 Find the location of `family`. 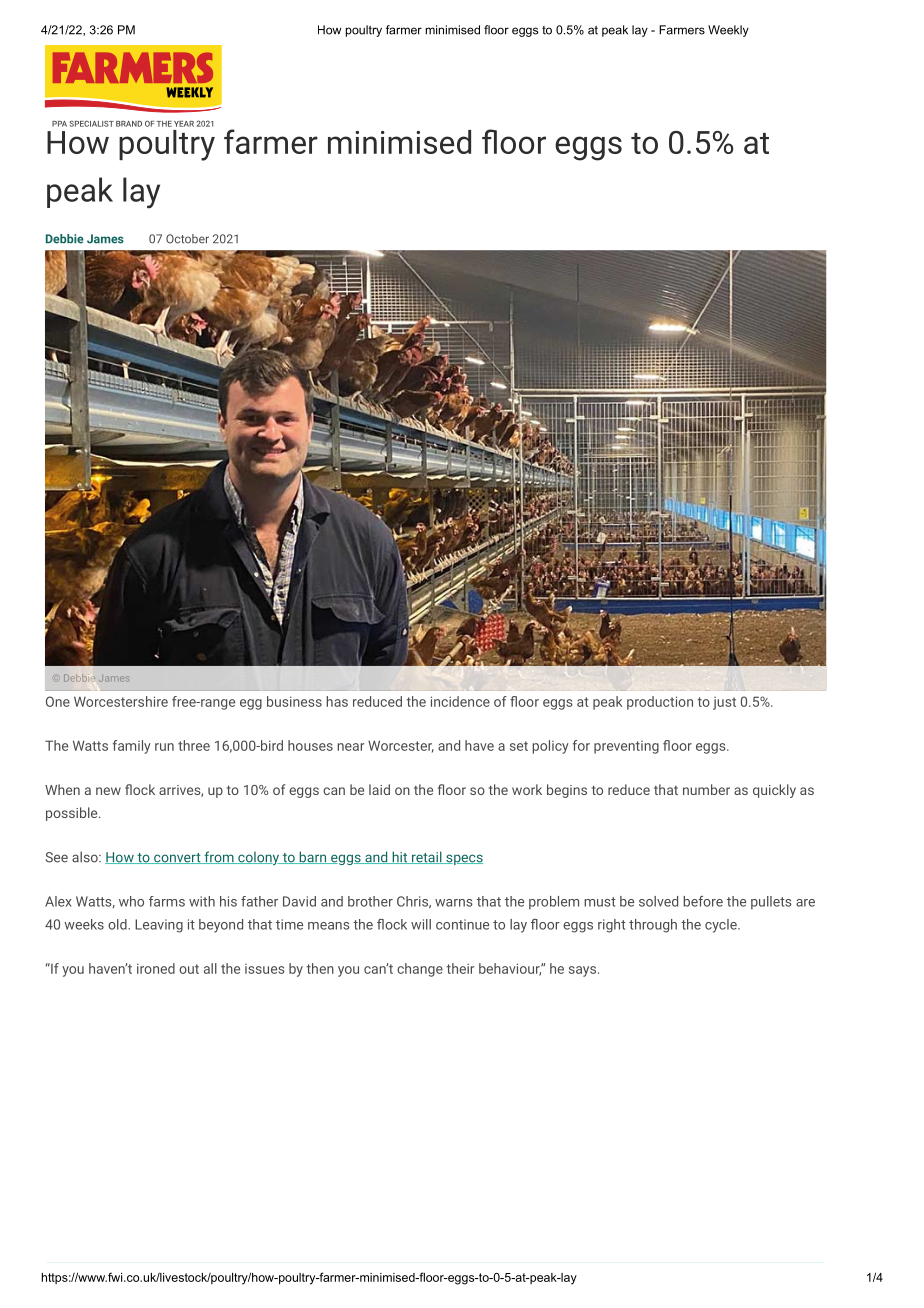

family is located at coordinates (132, 747).
